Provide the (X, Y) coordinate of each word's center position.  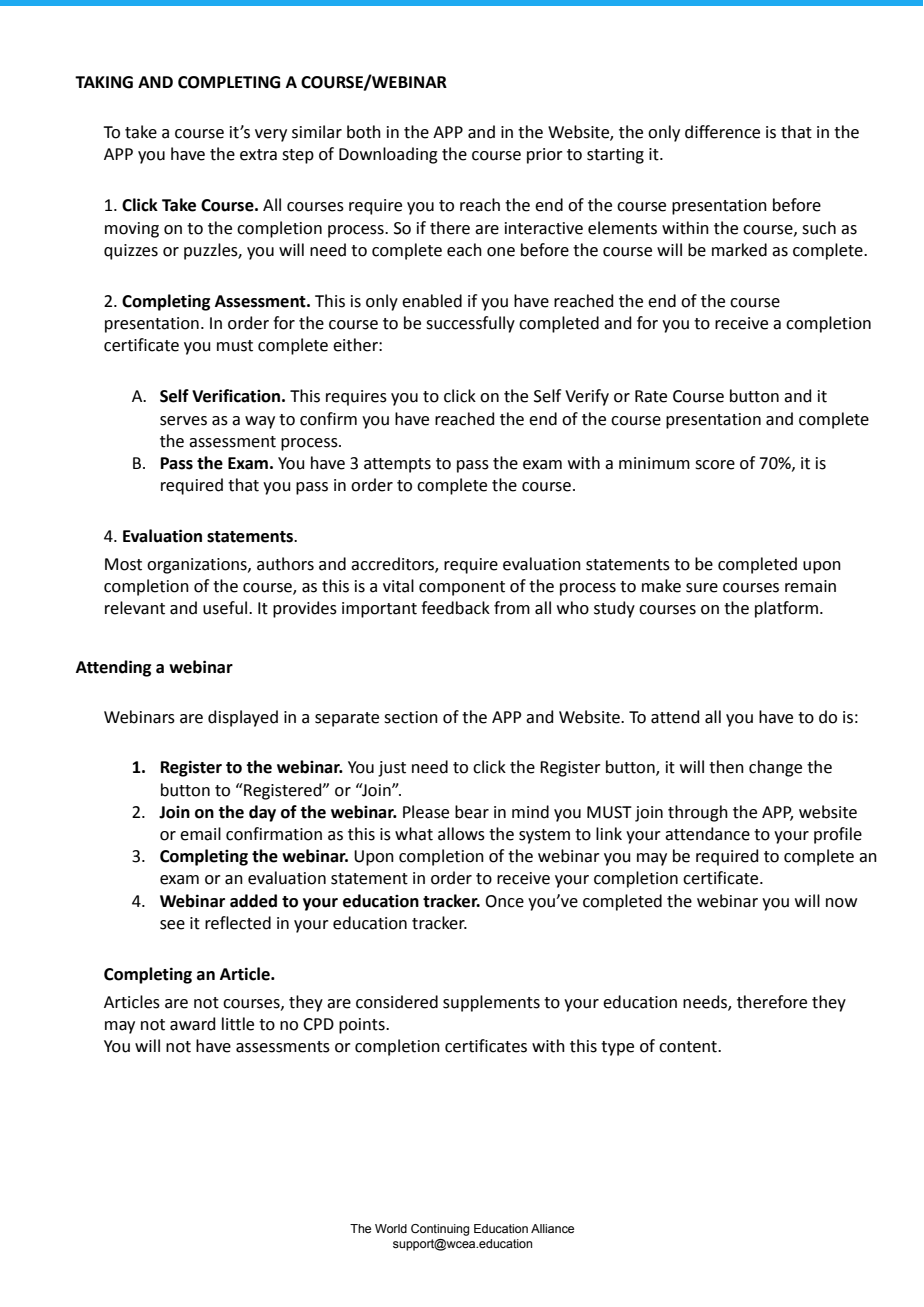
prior (545, 156)
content (689, 1047)
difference (722, 132)
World (391, 1228)
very (271, 135)
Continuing (440, 1230)
